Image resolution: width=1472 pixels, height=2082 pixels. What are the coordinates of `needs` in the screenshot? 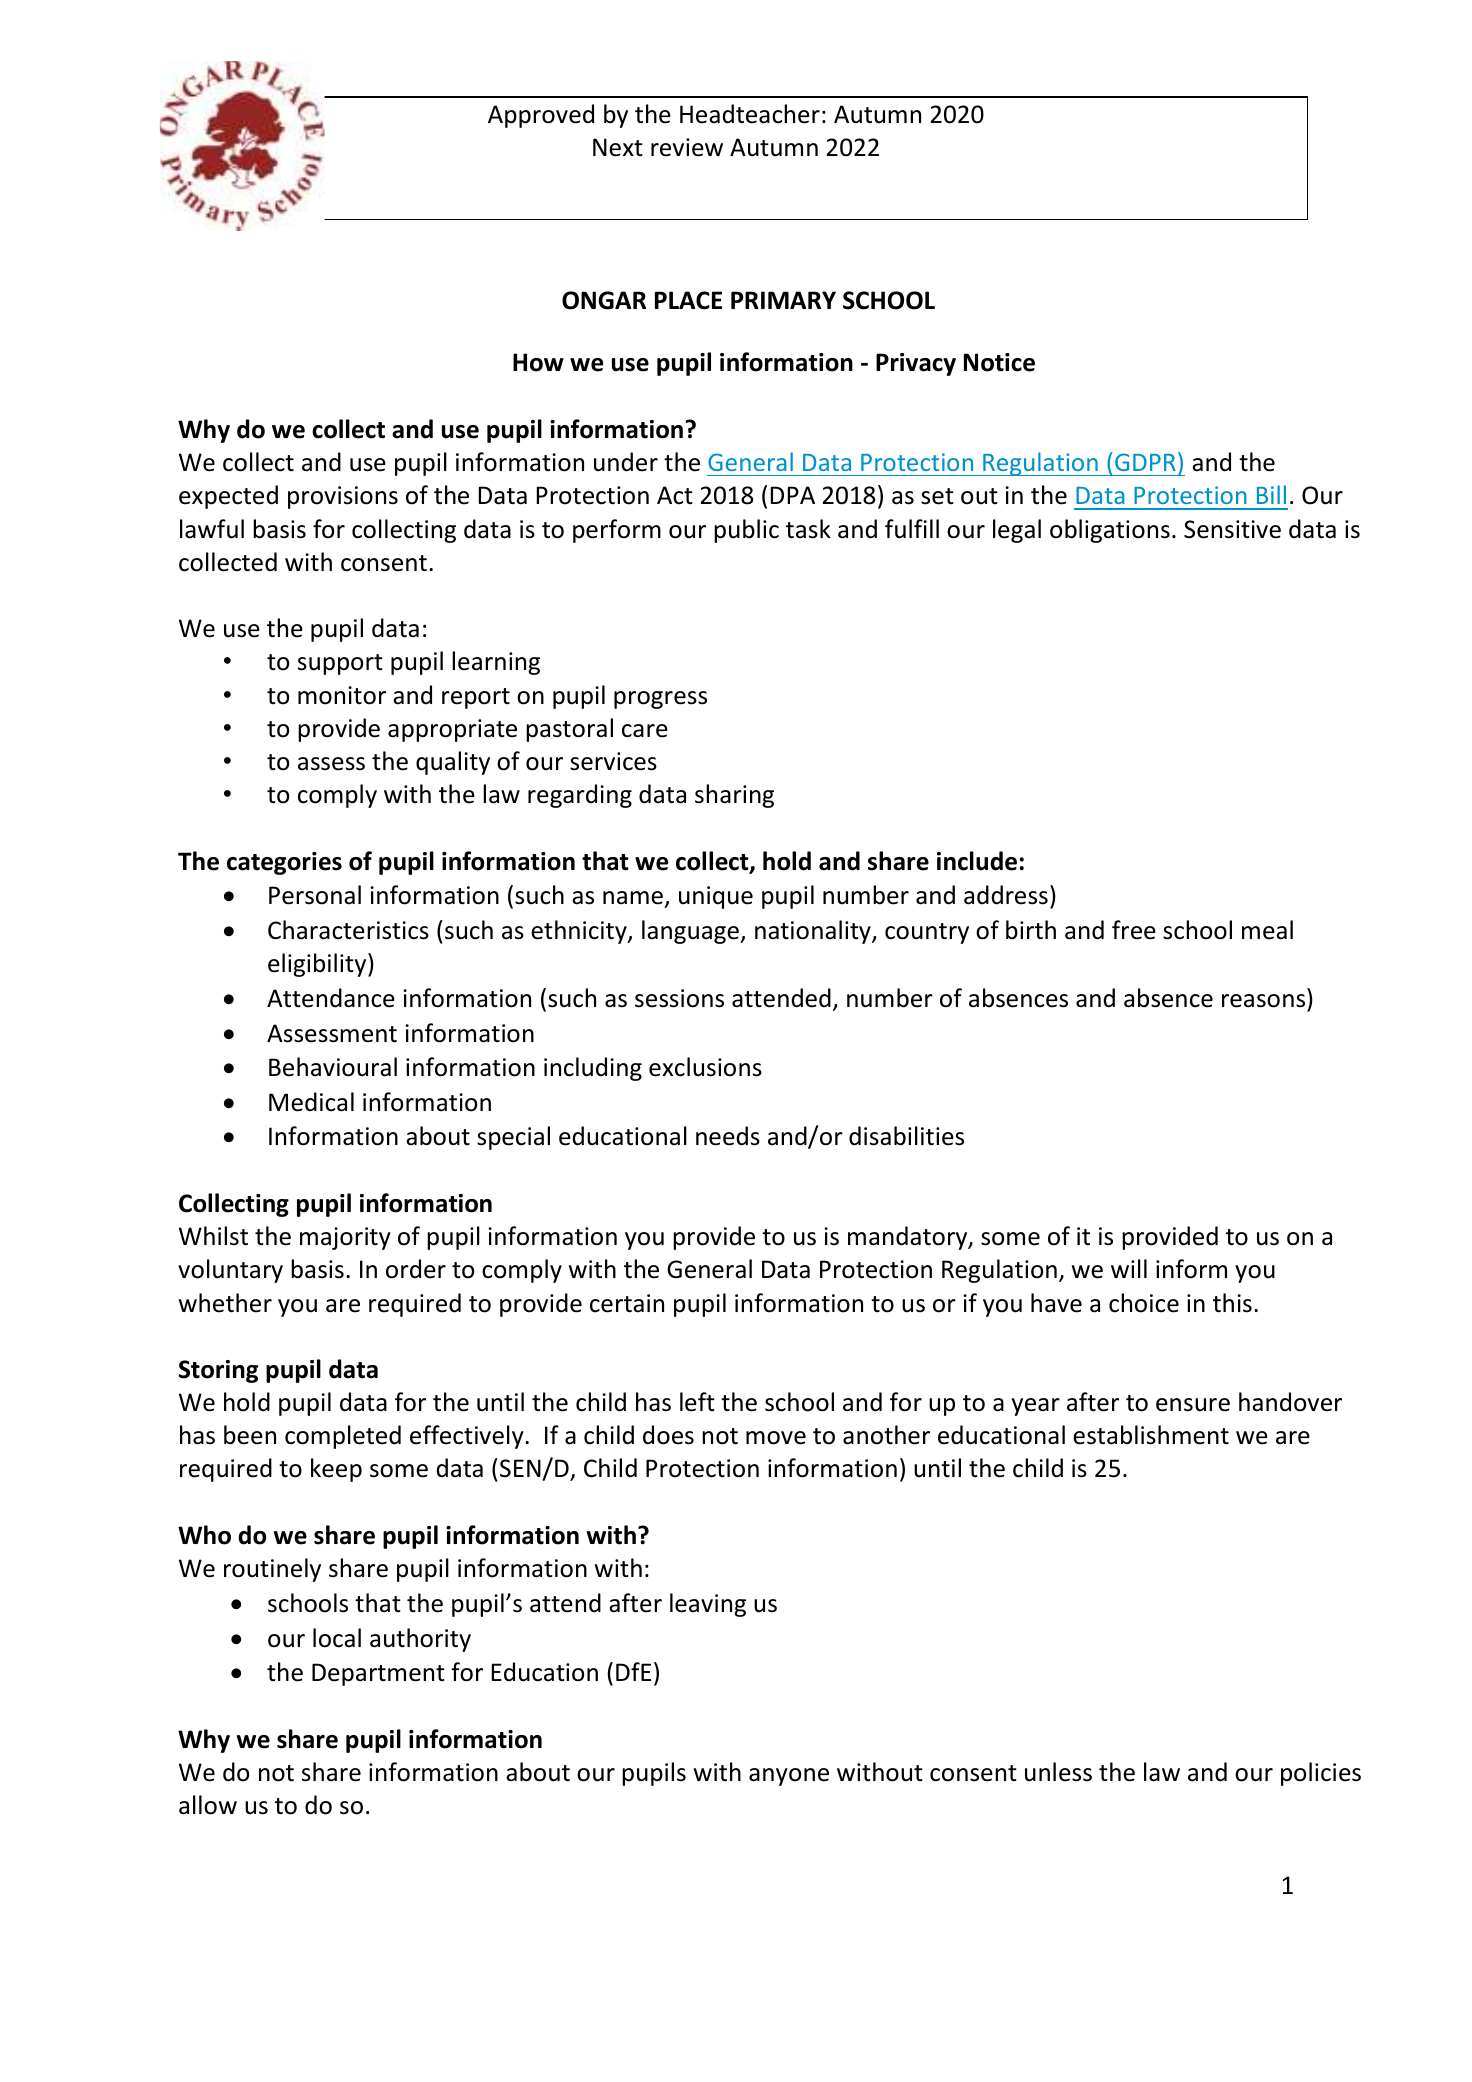 It's located at (728, 1136).
